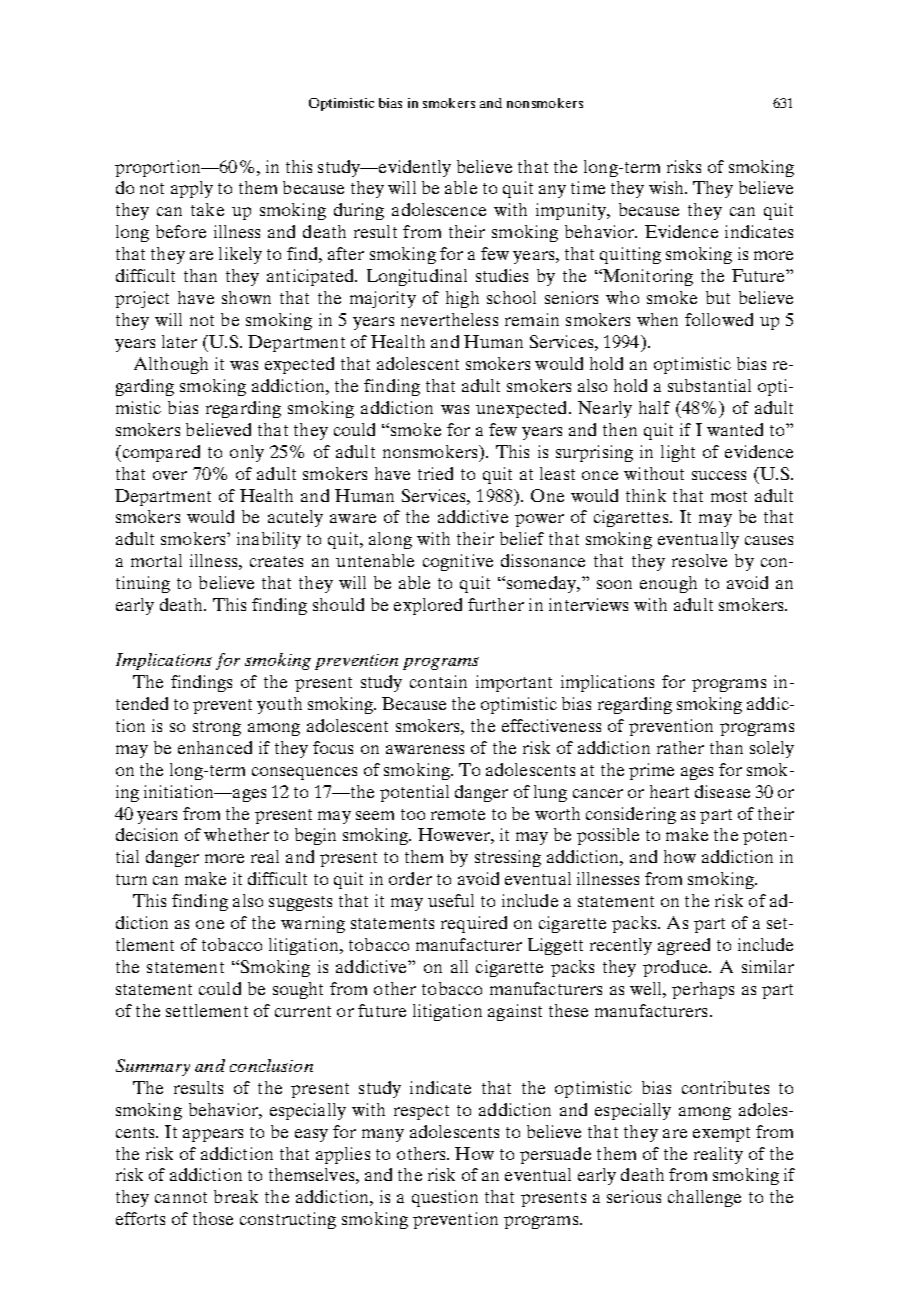 The width and height of the image is (921, 1316). Describe the element at coordinates (156, 560) in the image. I see `mortal` at that location.
